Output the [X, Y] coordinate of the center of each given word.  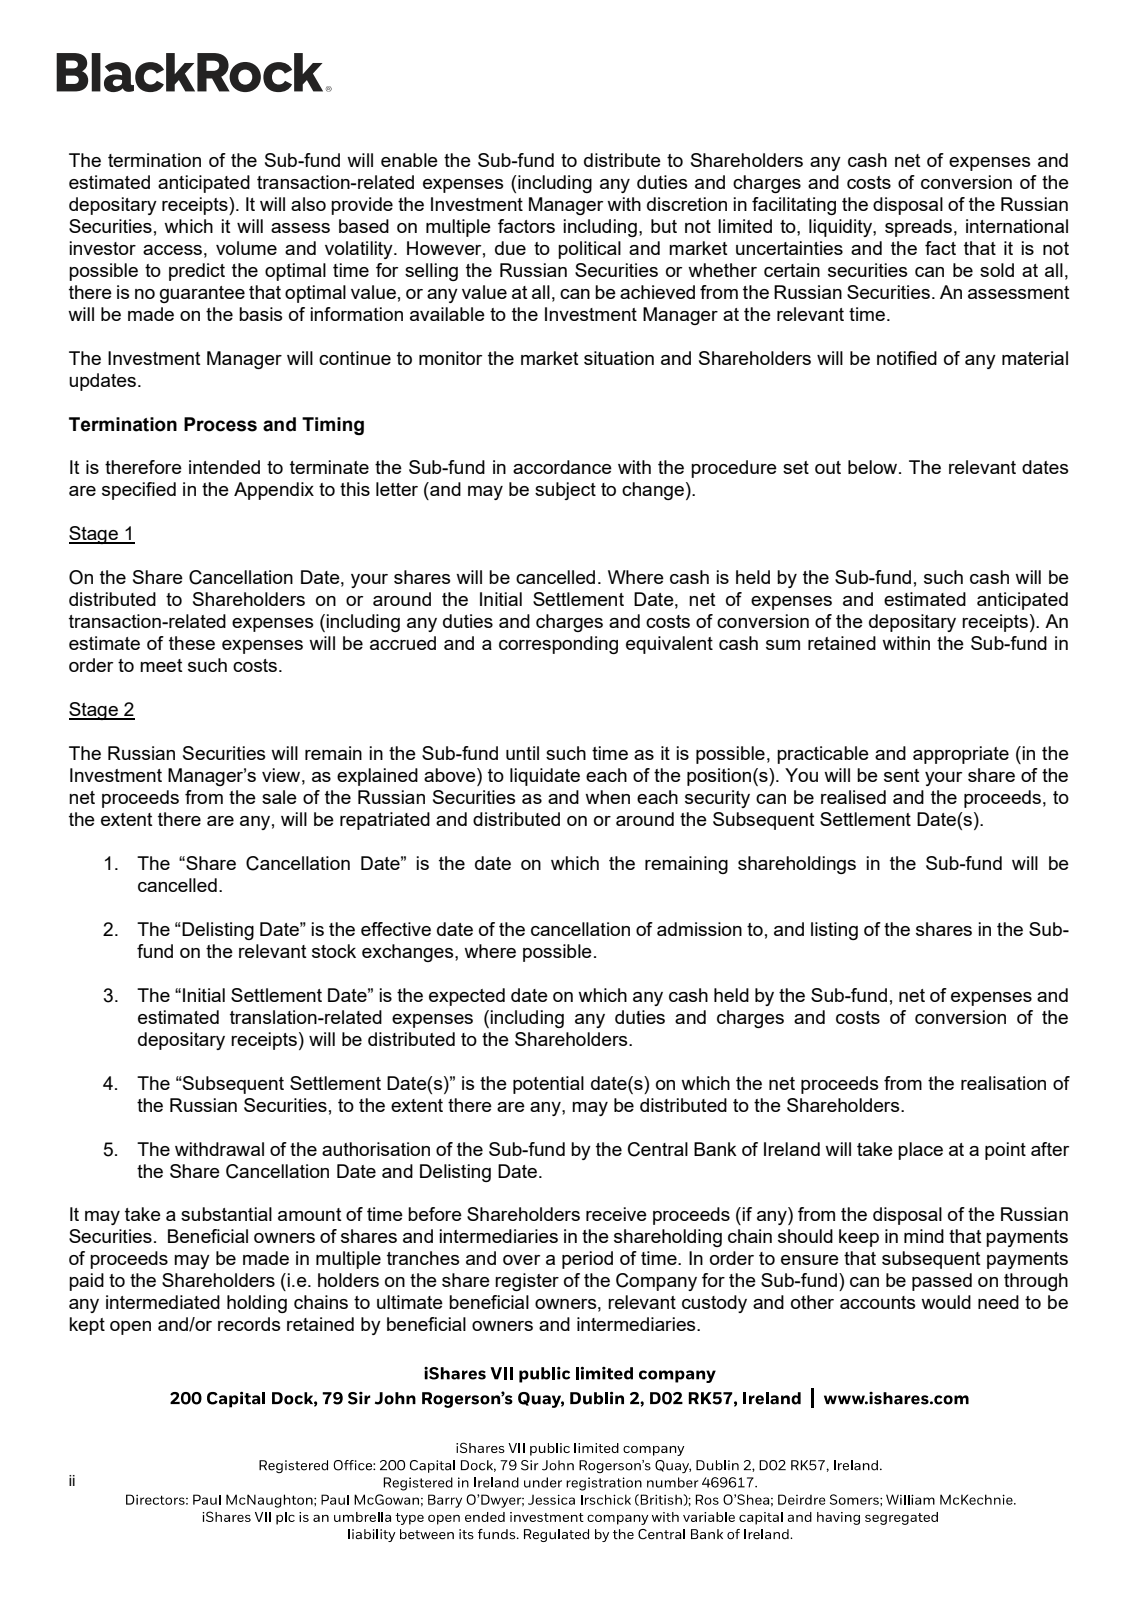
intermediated [163, 1302]
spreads [918, 228]
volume [246, 248]
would [946, 1302]
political [589, 250]
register [527, 1282]
